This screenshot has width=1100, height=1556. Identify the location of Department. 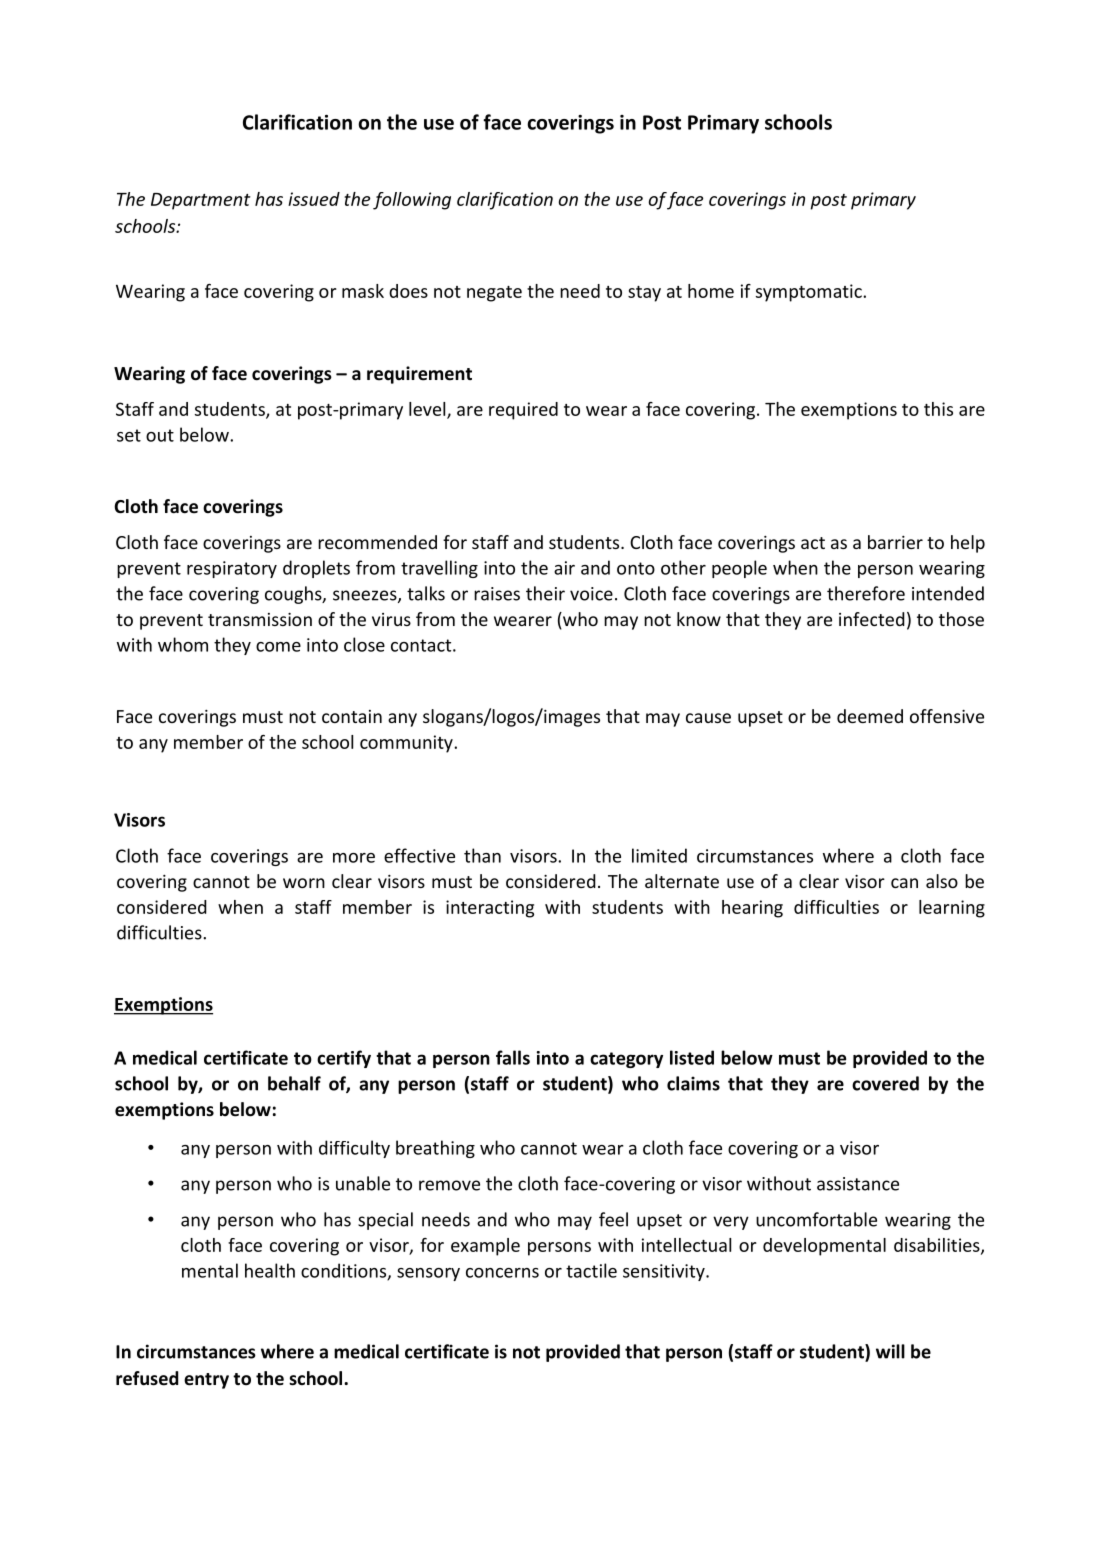
(201, 201).
